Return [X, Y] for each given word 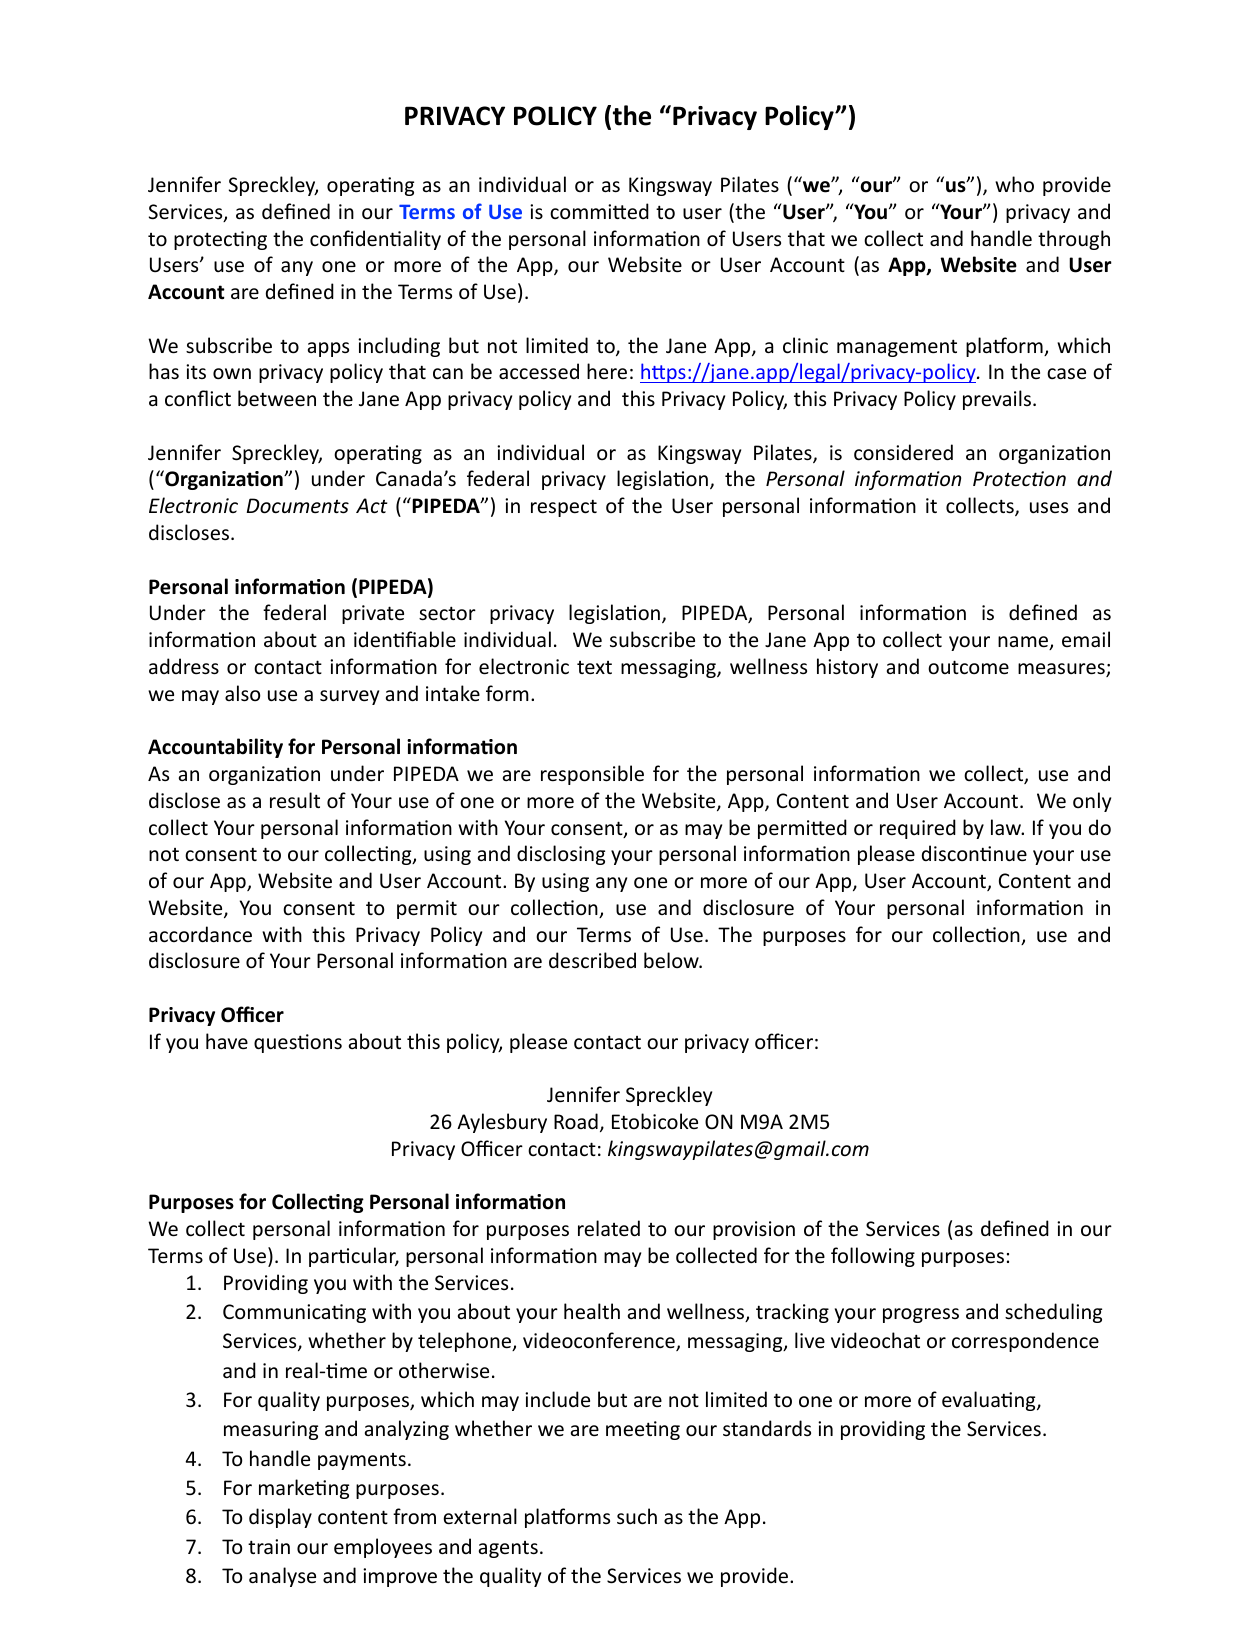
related [609, 1228]
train [269, 1546]
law [1007, 827]
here [607, 371]
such [637, 1516]
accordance [200, 934]
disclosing [561, 855]
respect [564, 508]
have [227, 1041]
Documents [298, 506]
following [873, 1257]
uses [1049, 508]
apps [328, 349]
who [1014, 184]
